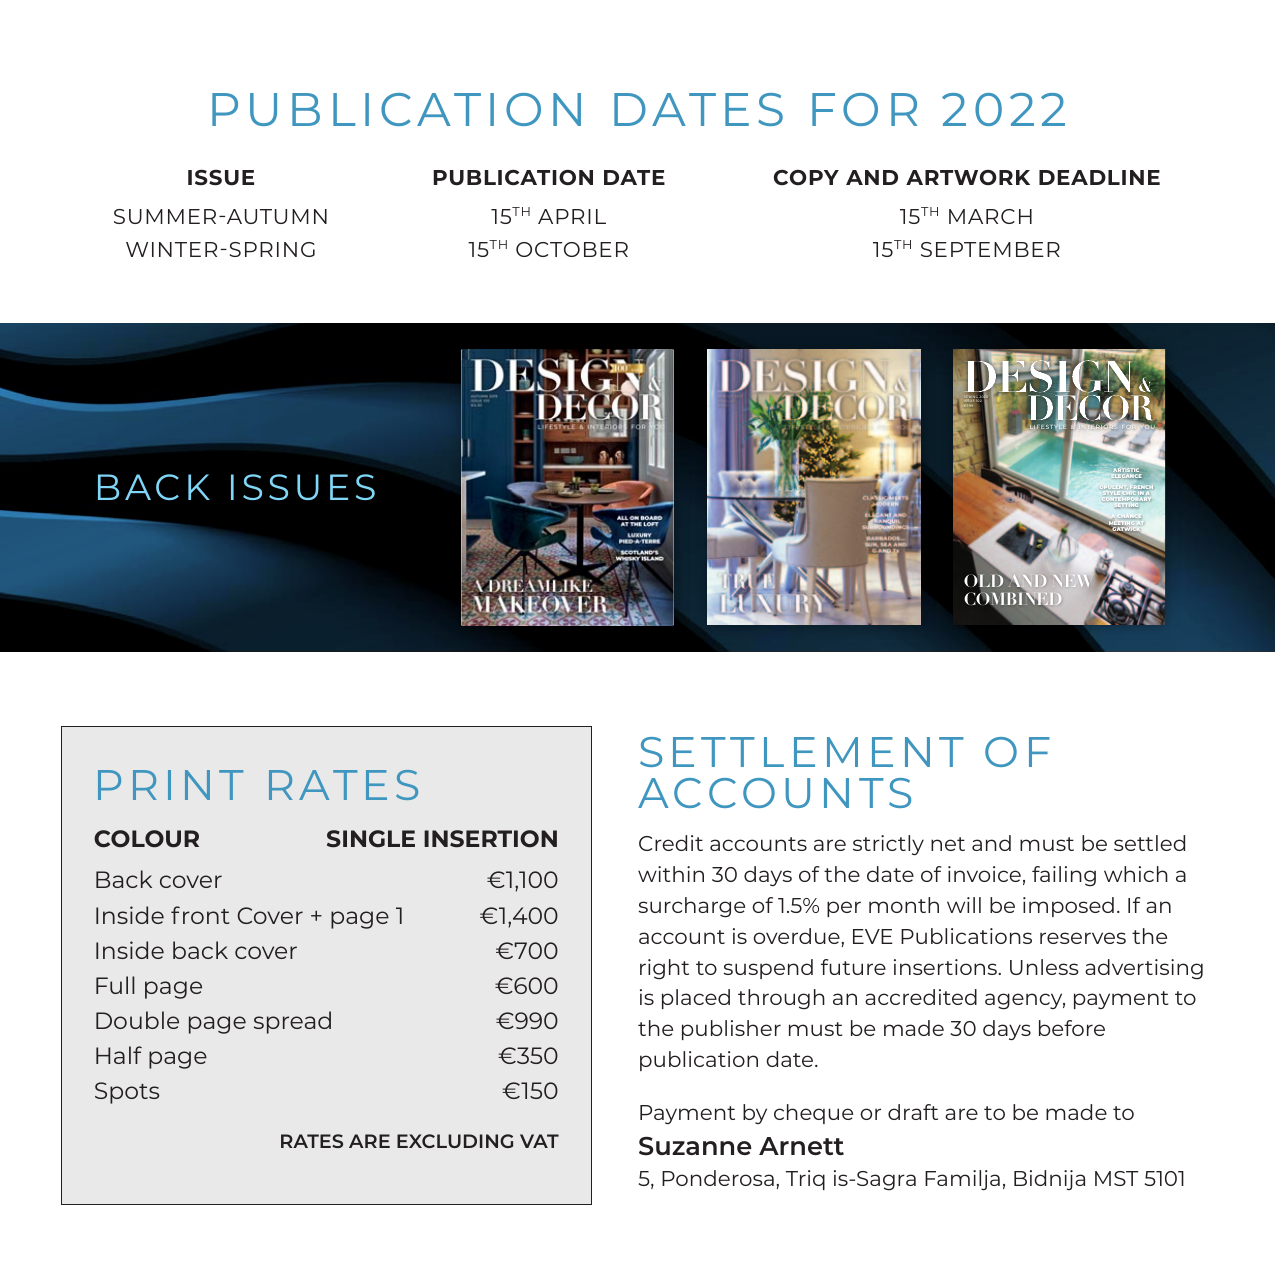 This document has height=1275, width=1275. What do you see at coordinates (572, 216) in the document?
I see `APRIL` at bounding box center [572, 216].
